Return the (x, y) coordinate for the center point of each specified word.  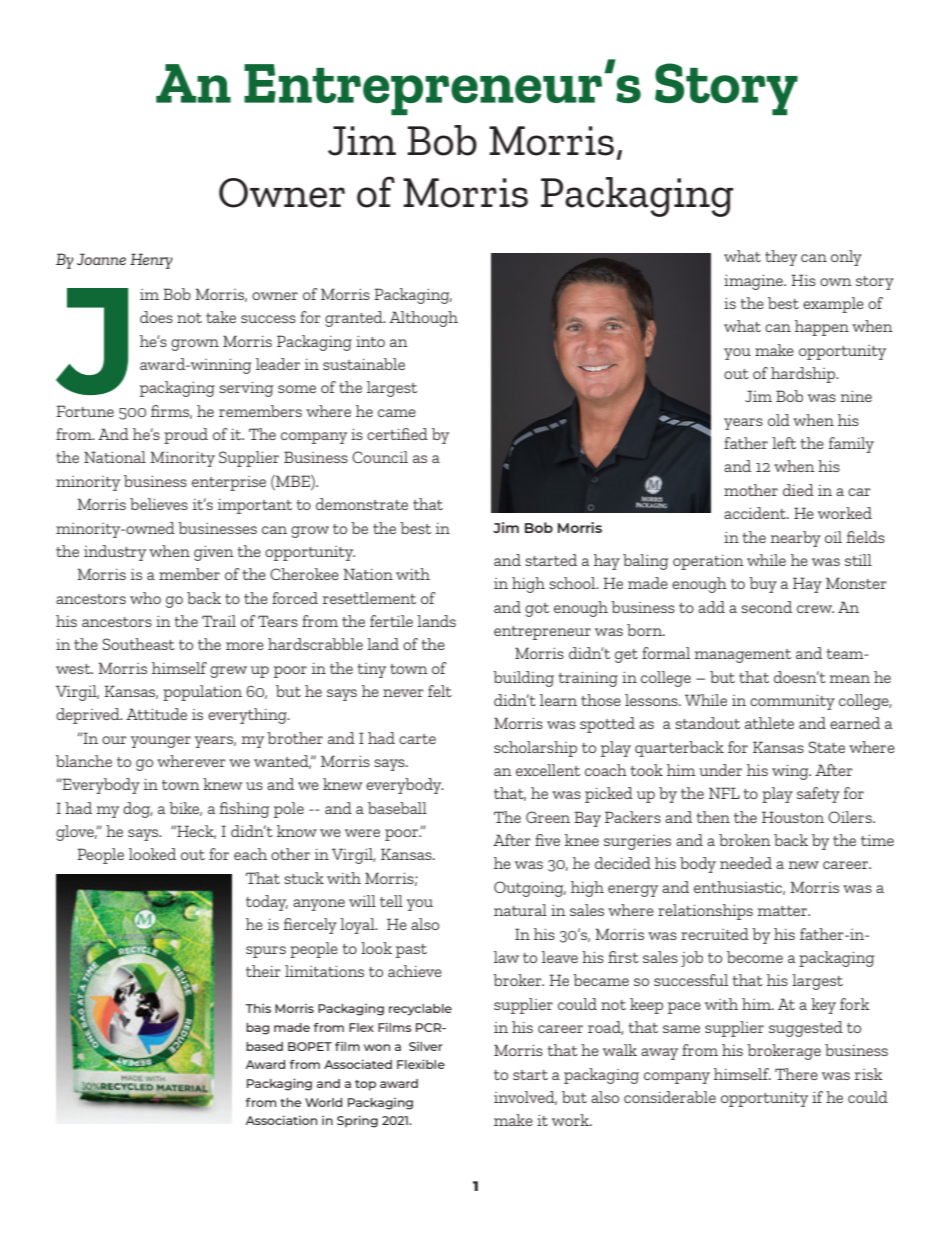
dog (138, 810)
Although (423, 319)
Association (281, 1120)
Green (548, 817)
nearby (795, 539)
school (573, 583)
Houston (793, 817)
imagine (754, 282)
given (214, 553)
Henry (151, 261)
